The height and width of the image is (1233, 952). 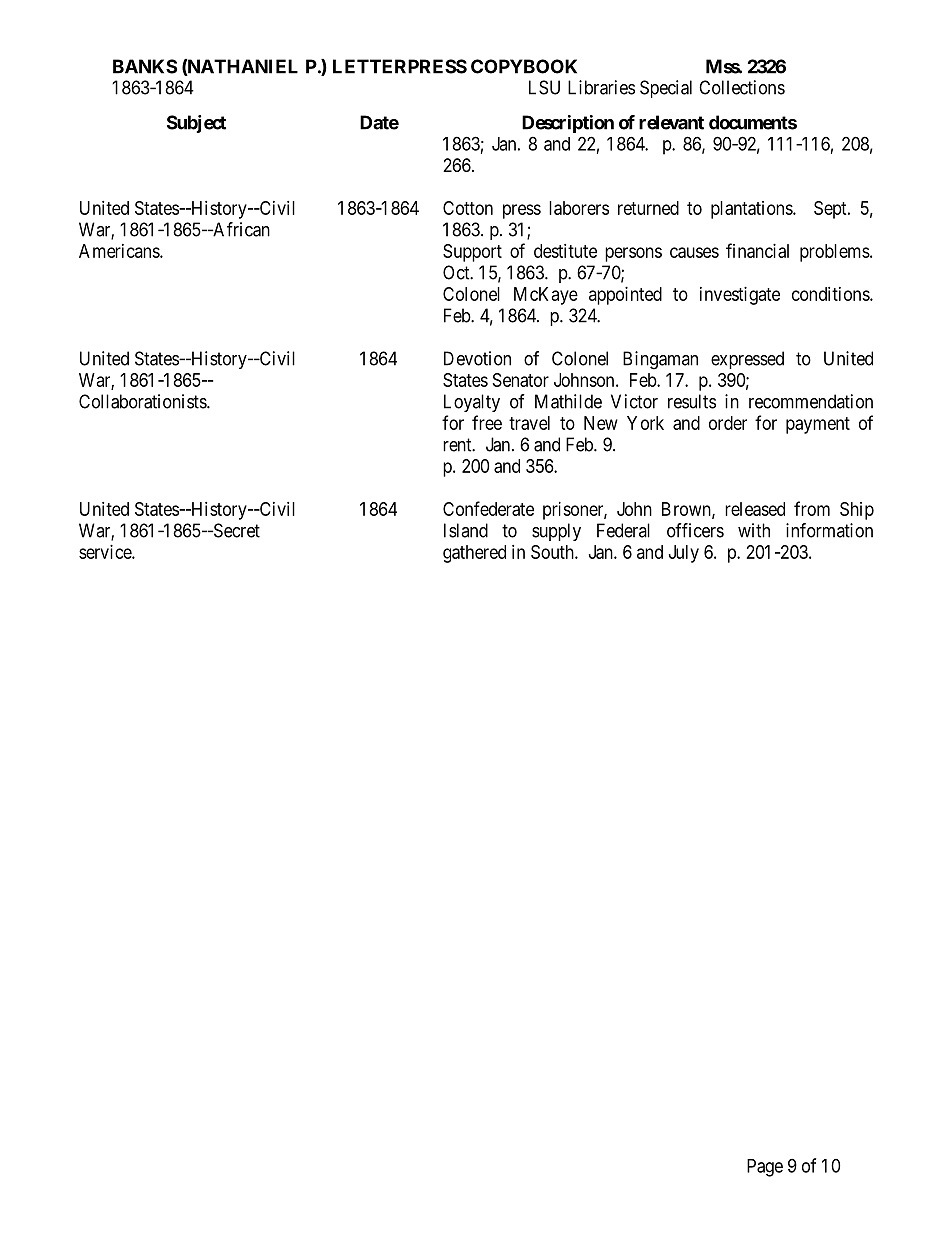 I want to click on gathered, so click(x=474, y=554).
